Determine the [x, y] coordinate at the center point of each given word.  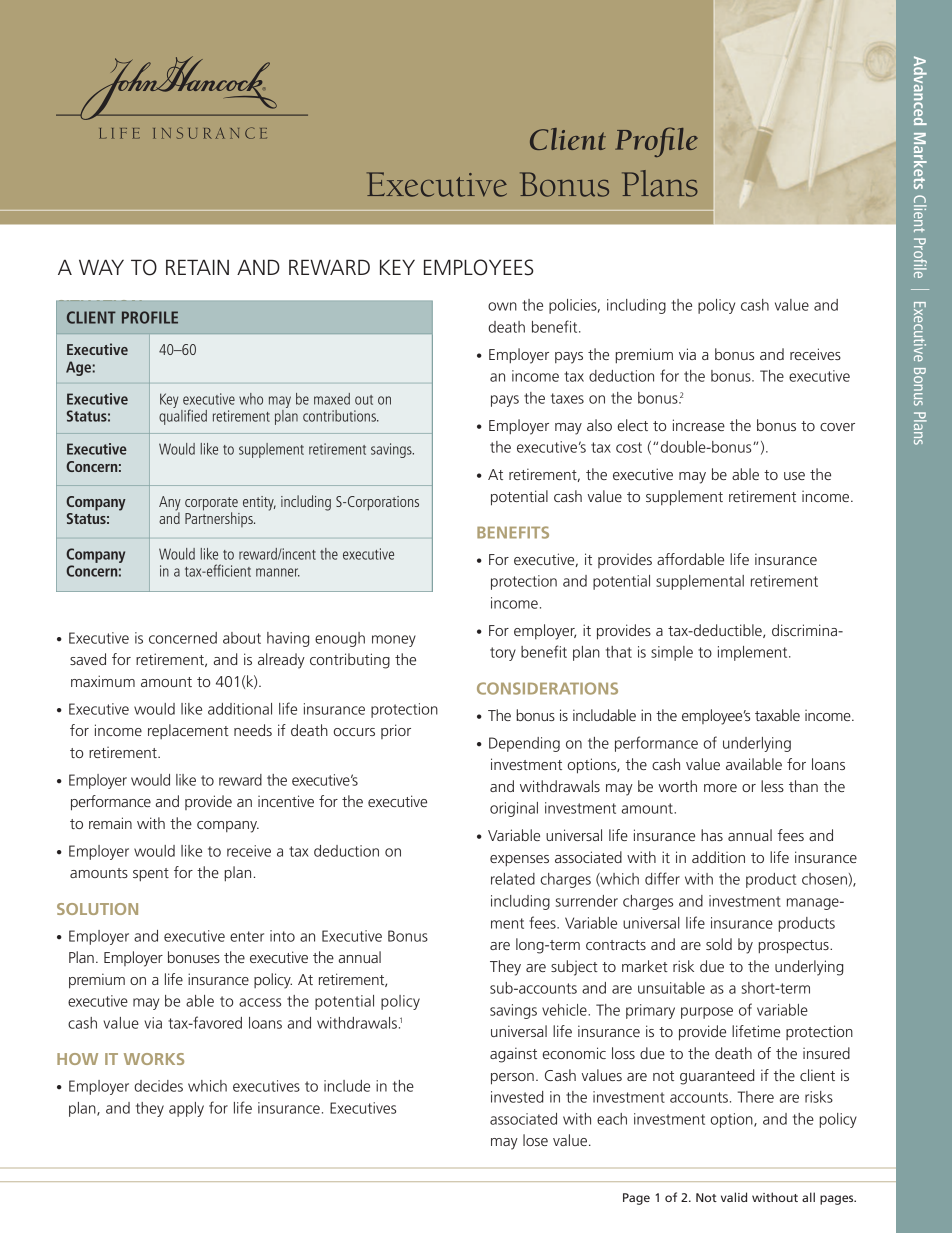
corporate [211, 505]
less [772, 786]
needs [253, 730]
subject [574, 968]
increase [699, 425]
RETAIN [197, 267]
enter [247, 936]
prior [396, 731]
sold [719, 944]
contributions [340, 416]
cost [629, 447]
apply [186, 1109]
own [502, 306]
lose [535, 1140]
